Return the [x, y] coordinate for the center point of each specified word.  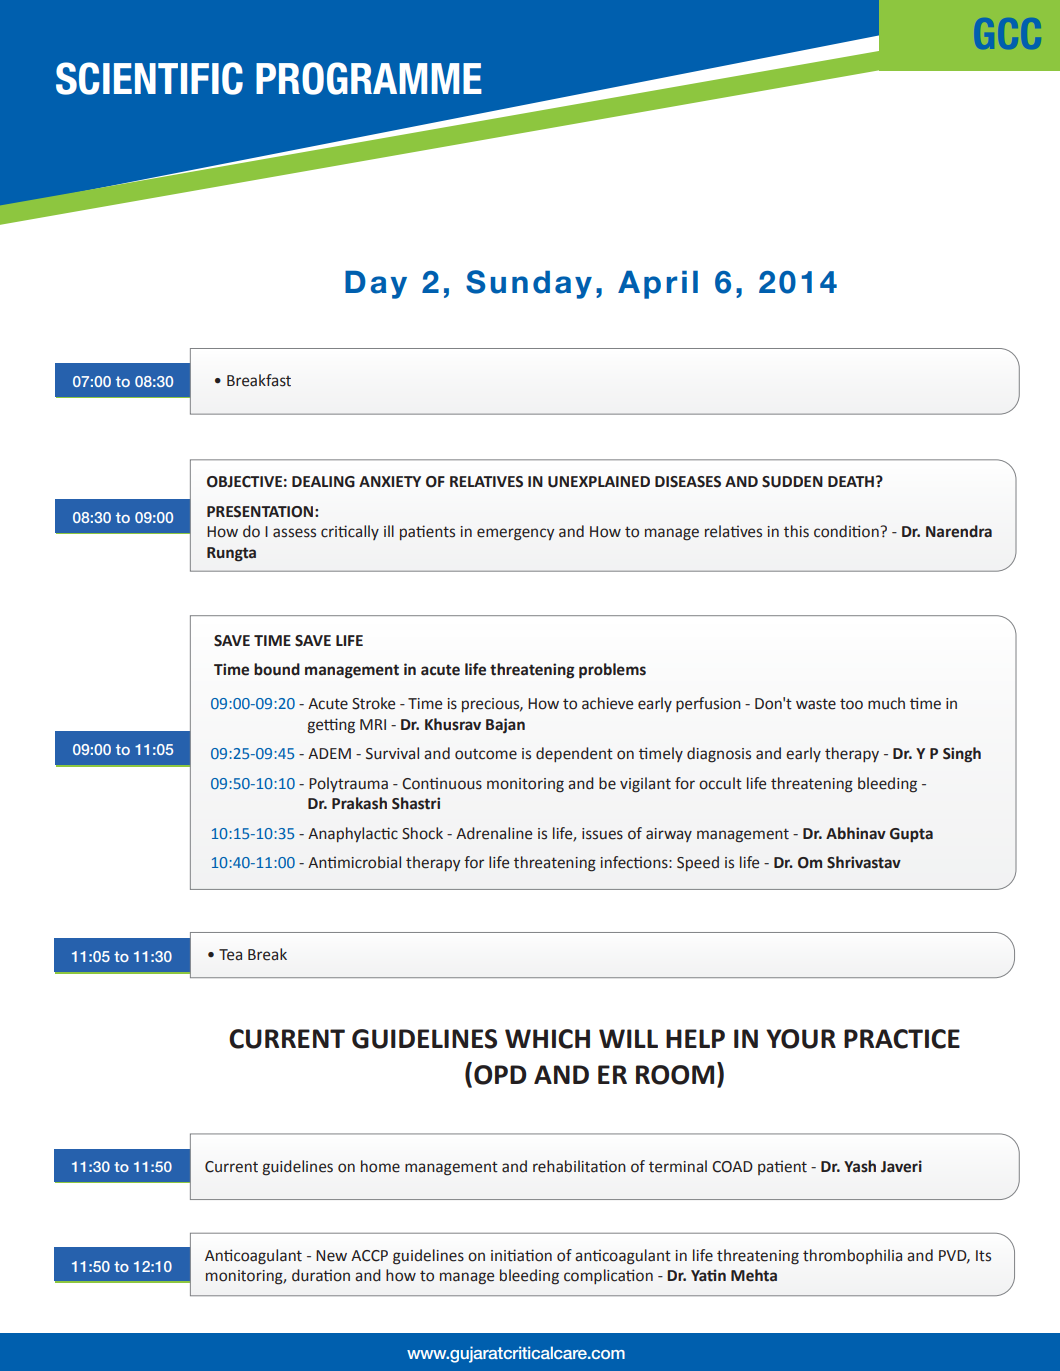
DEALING [323, 482]
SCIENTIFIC [149, 78]
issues [602, 834]
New [331, 1256]
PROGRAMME [369, 78]
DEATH [851, 481]
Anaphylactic [353, 834]
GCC [1010, 34]
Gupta [911, 835]
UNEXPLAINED [599, 482]
